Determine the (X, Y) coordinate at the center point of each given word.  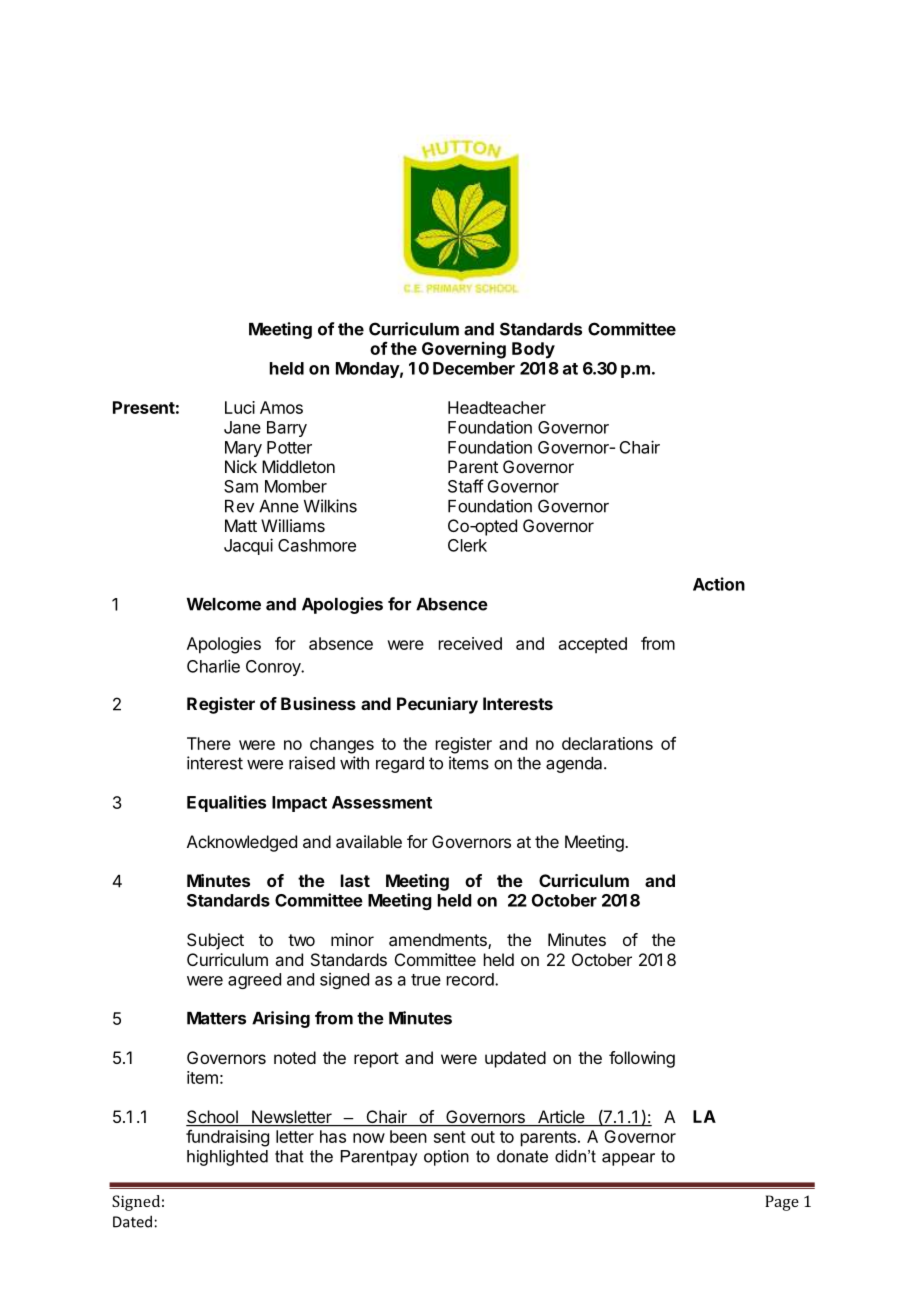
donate (522, 1156)
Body (533, 350)
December (474, 368)
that (289, 1156)
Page (782, 1203)
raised (312, 763)
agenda (575, 765)
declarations (607, 743)
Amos (281, 407)
